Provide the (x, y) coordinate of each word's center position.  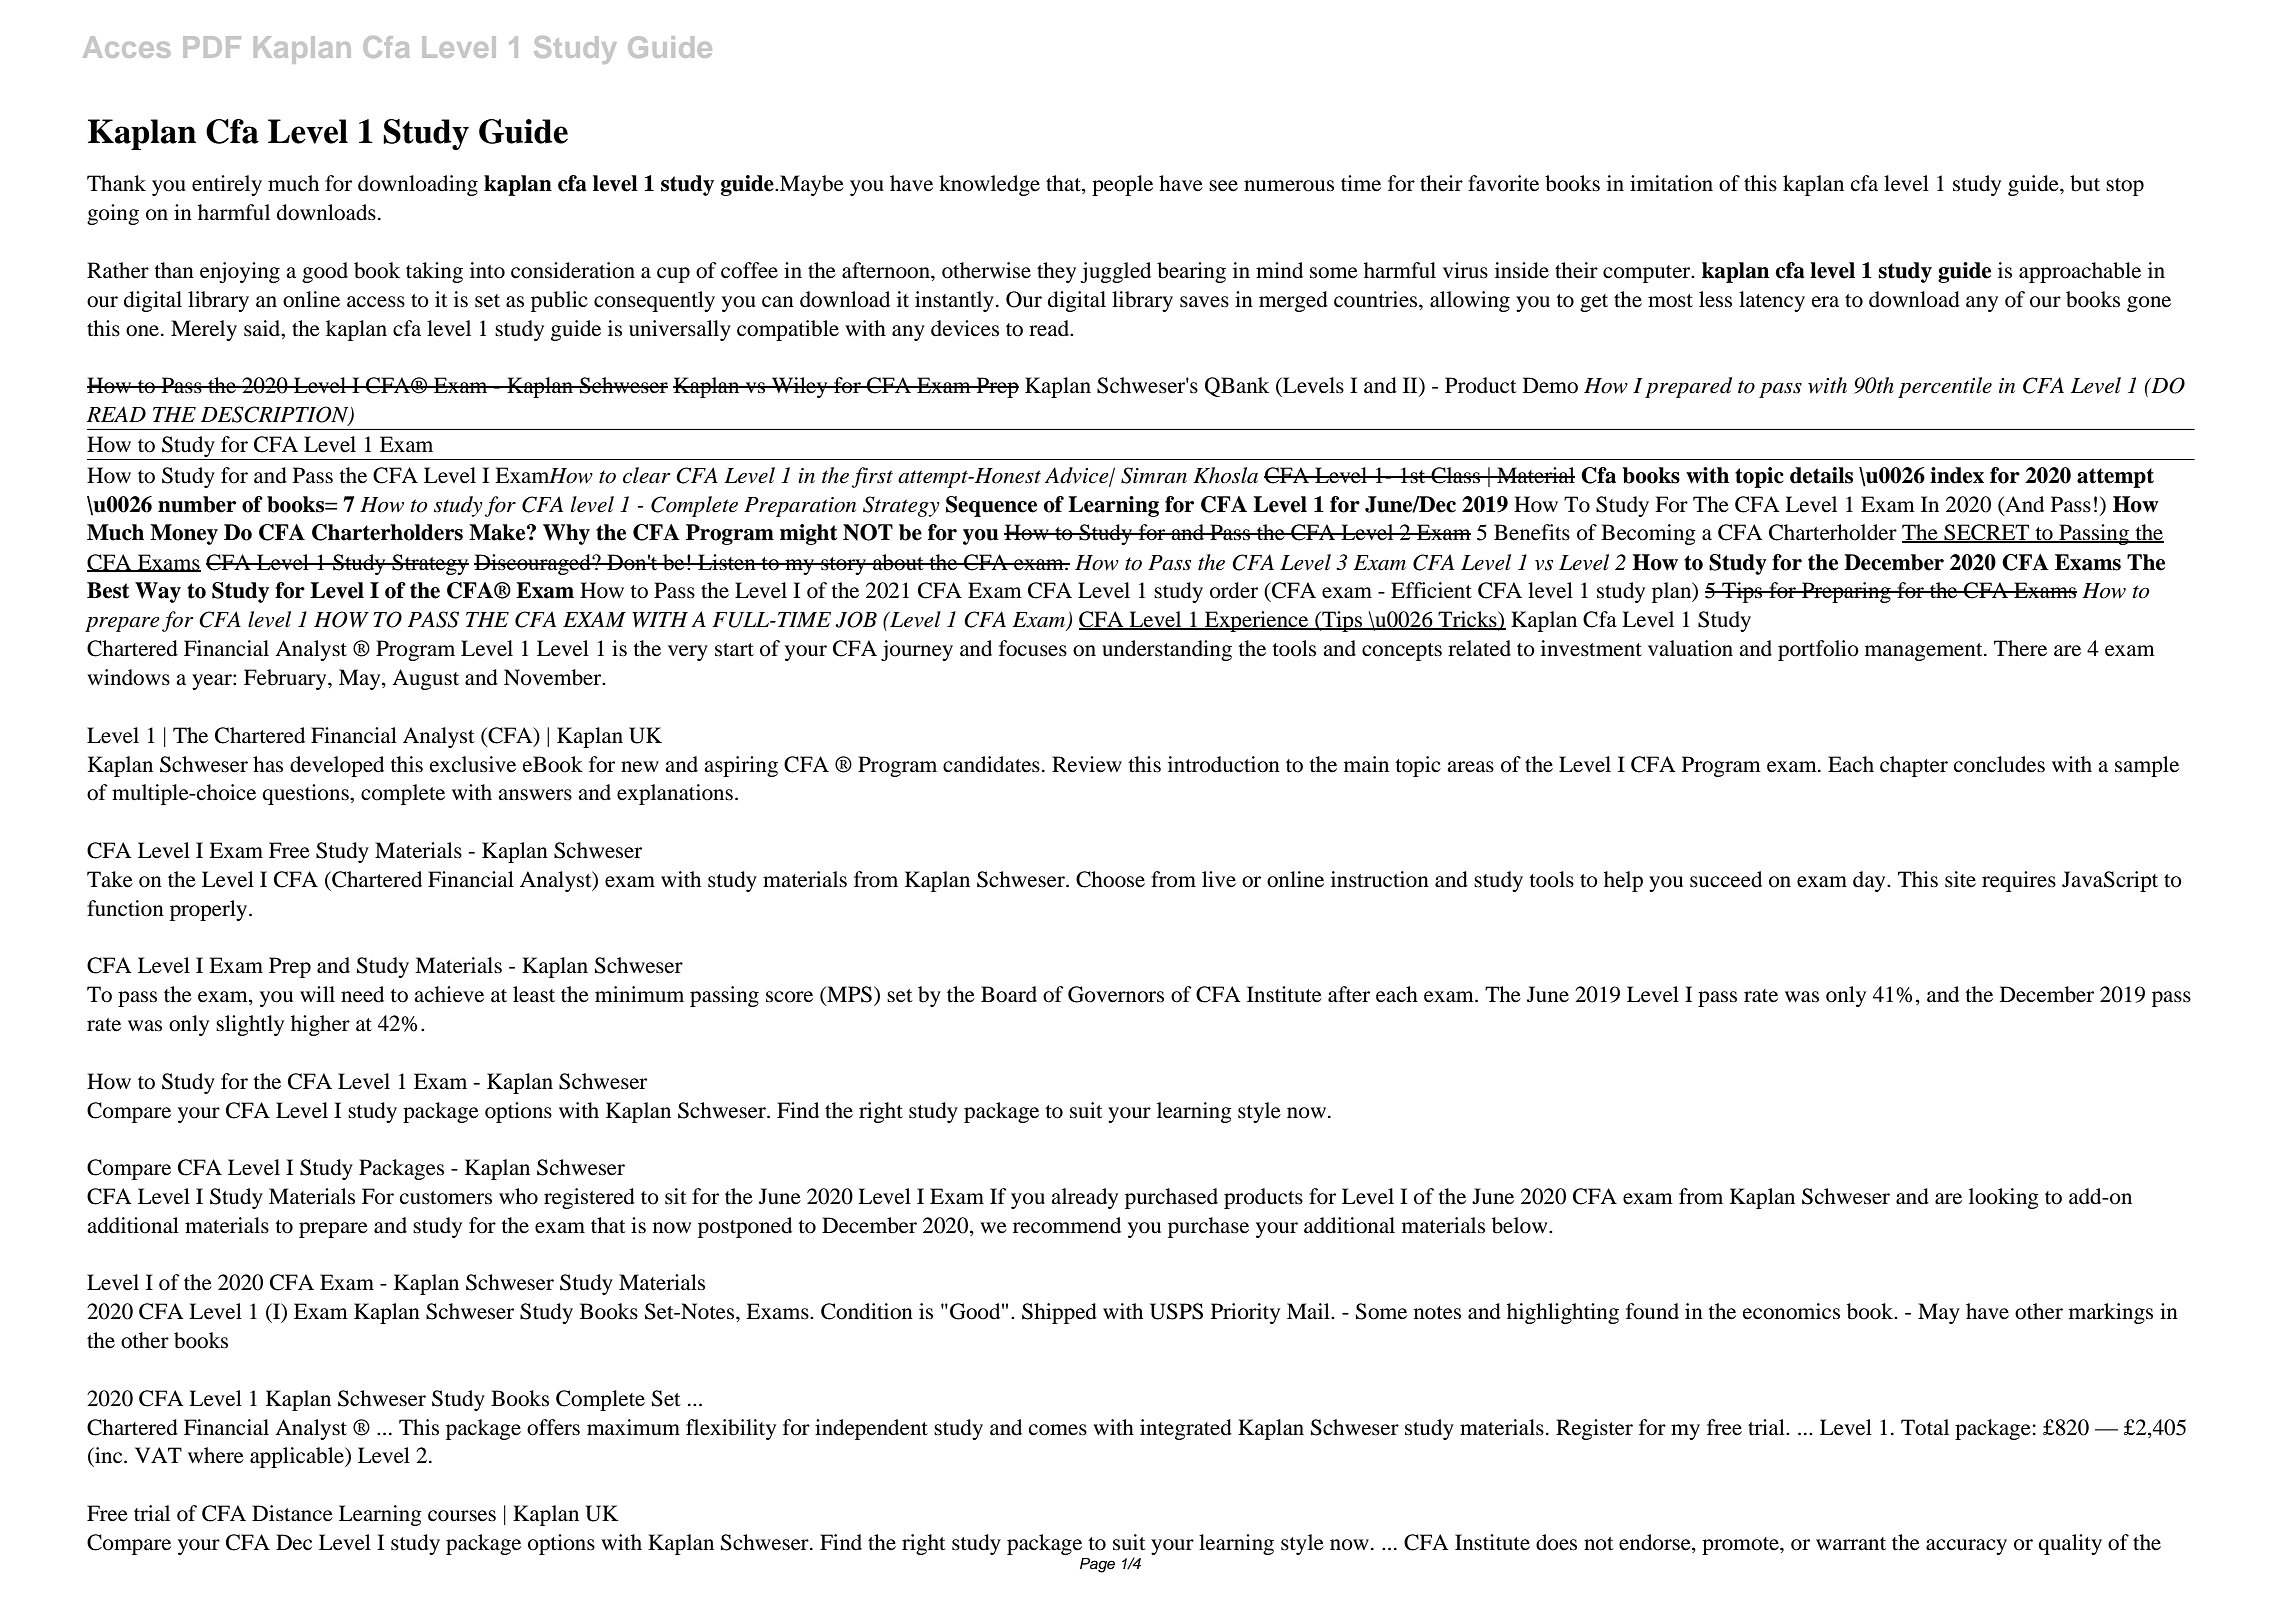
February (286, 679)
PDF (212, 47)
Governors (1116, 994)
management (1925, 652)
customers (446, 1198)
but (2085, 183)
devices (965, 328)
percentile (1945, 387)
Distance (292, 1513)
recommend (1067, 1225)
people (1122, 185)
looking (2004, 1198)
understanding (1167, 650)
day (1870, 881)
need (362, 994)
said (263, 328)
